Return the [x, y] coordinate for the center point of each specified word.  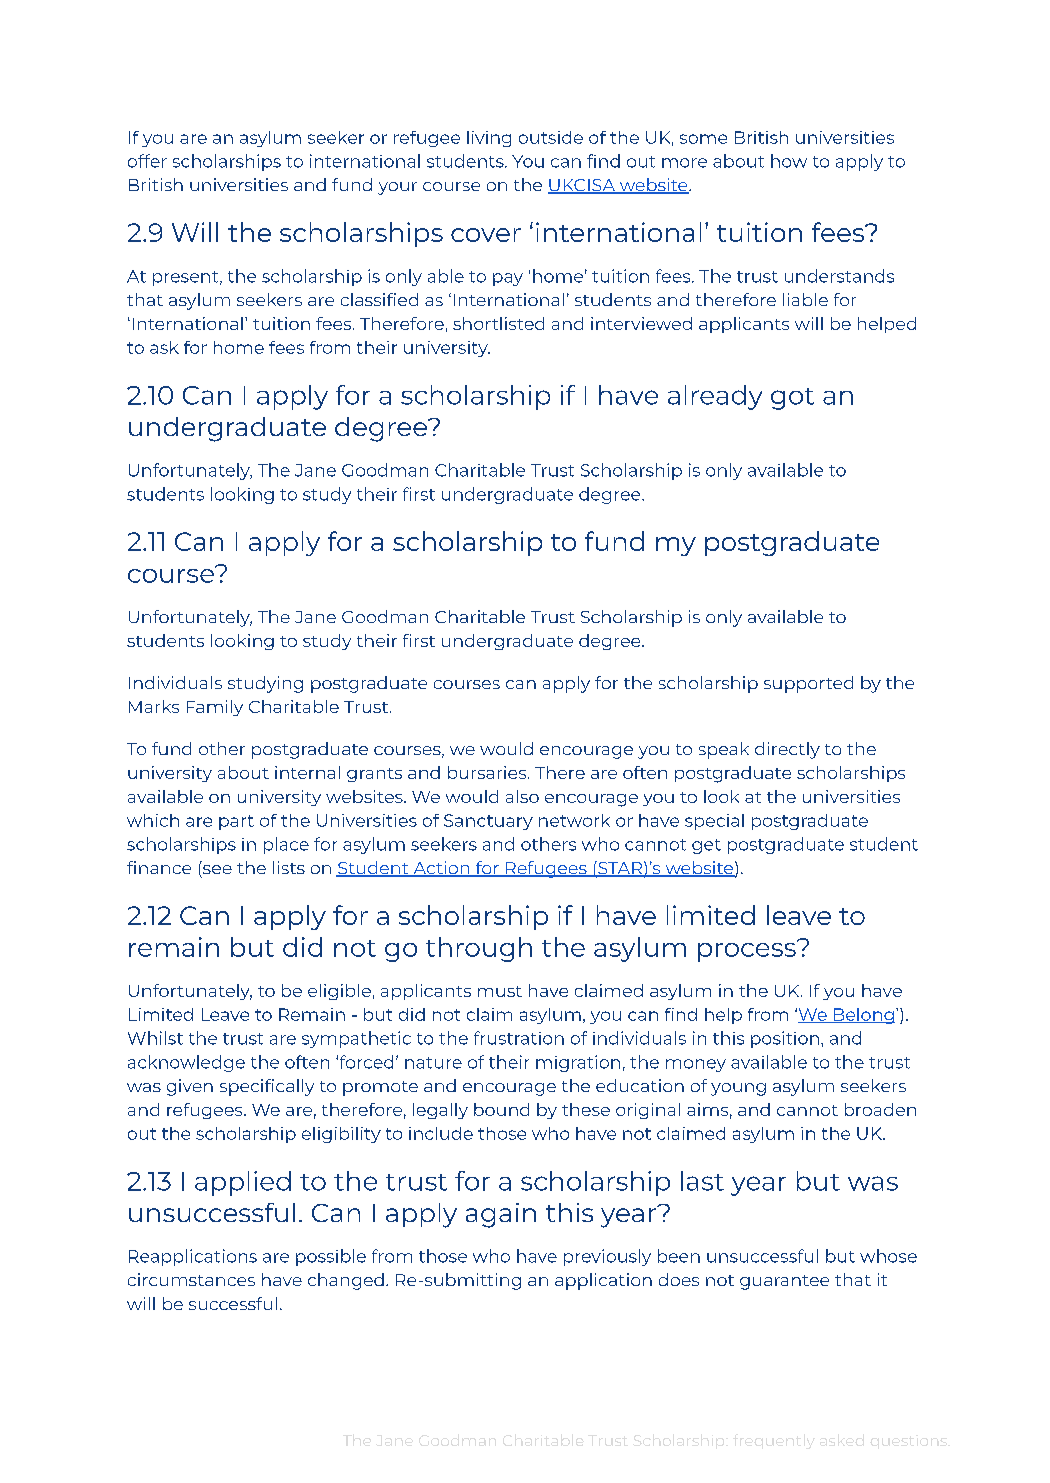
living [489, 139]
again [501, 1215]
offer [147, 161]
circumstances [191, 1279]
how [789, 161]
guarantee [784, 1282]
